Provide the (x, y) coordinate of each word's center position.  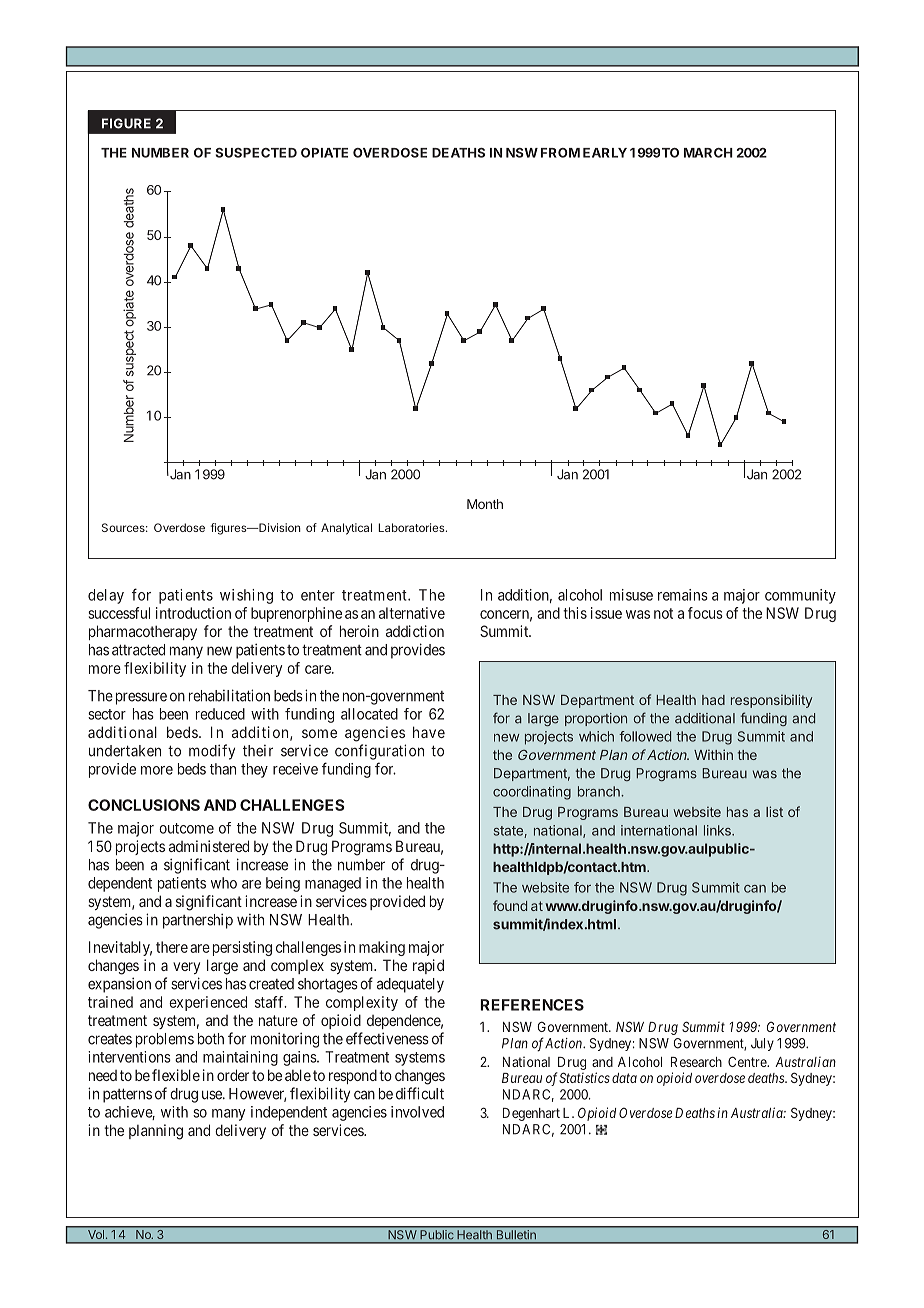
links (718, 830)
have (429, 732)
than (223, 769)
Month (485, 504)
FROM (560, 153)
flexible (176, 1075)
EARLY (605, 153)
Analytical (346, 529)
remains (683, 595)
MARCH (708, 153)
